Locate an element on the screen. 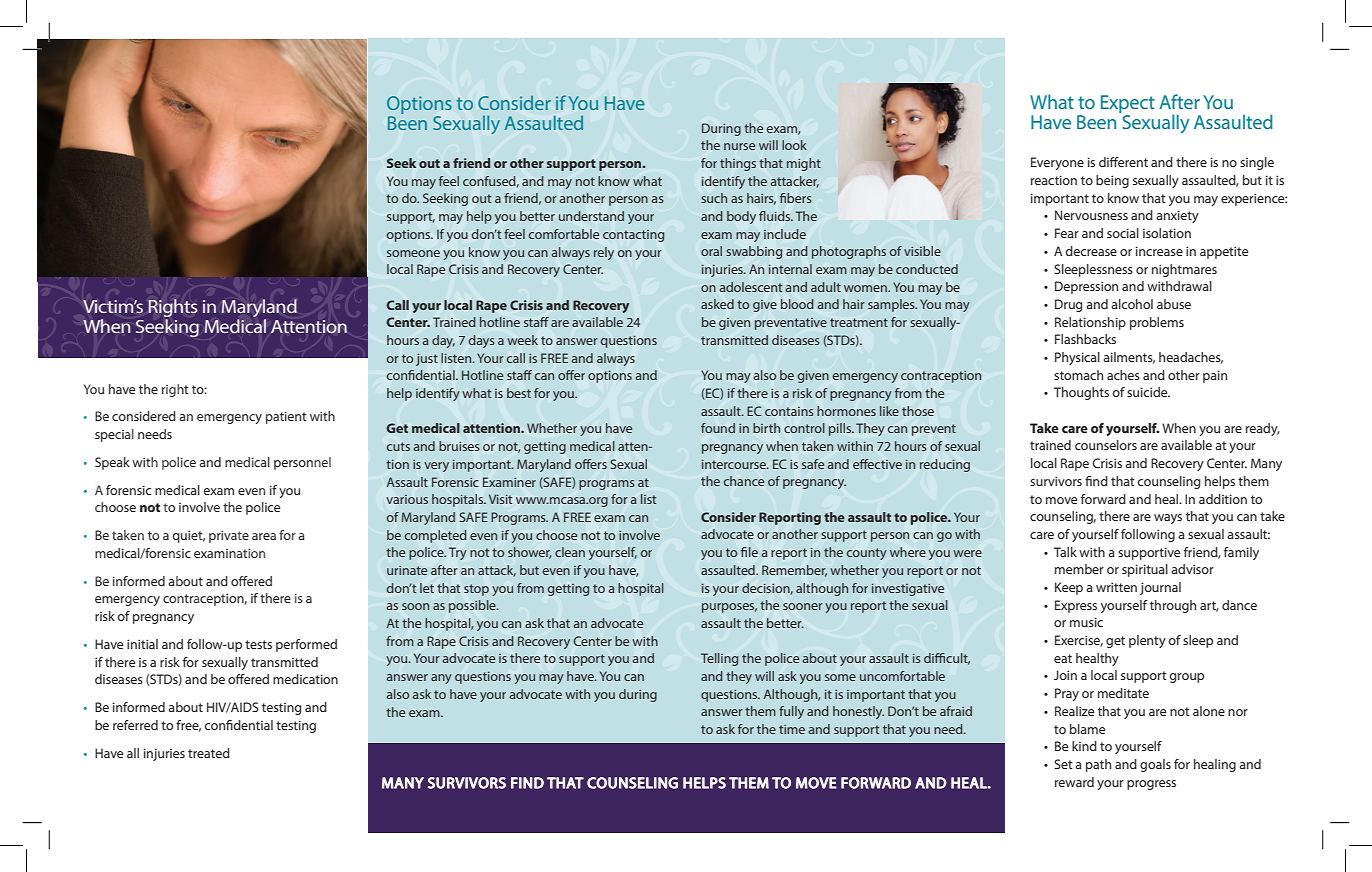 This screenshot has height=872, width=1372. nurse is located at coordinates (739, 146).
